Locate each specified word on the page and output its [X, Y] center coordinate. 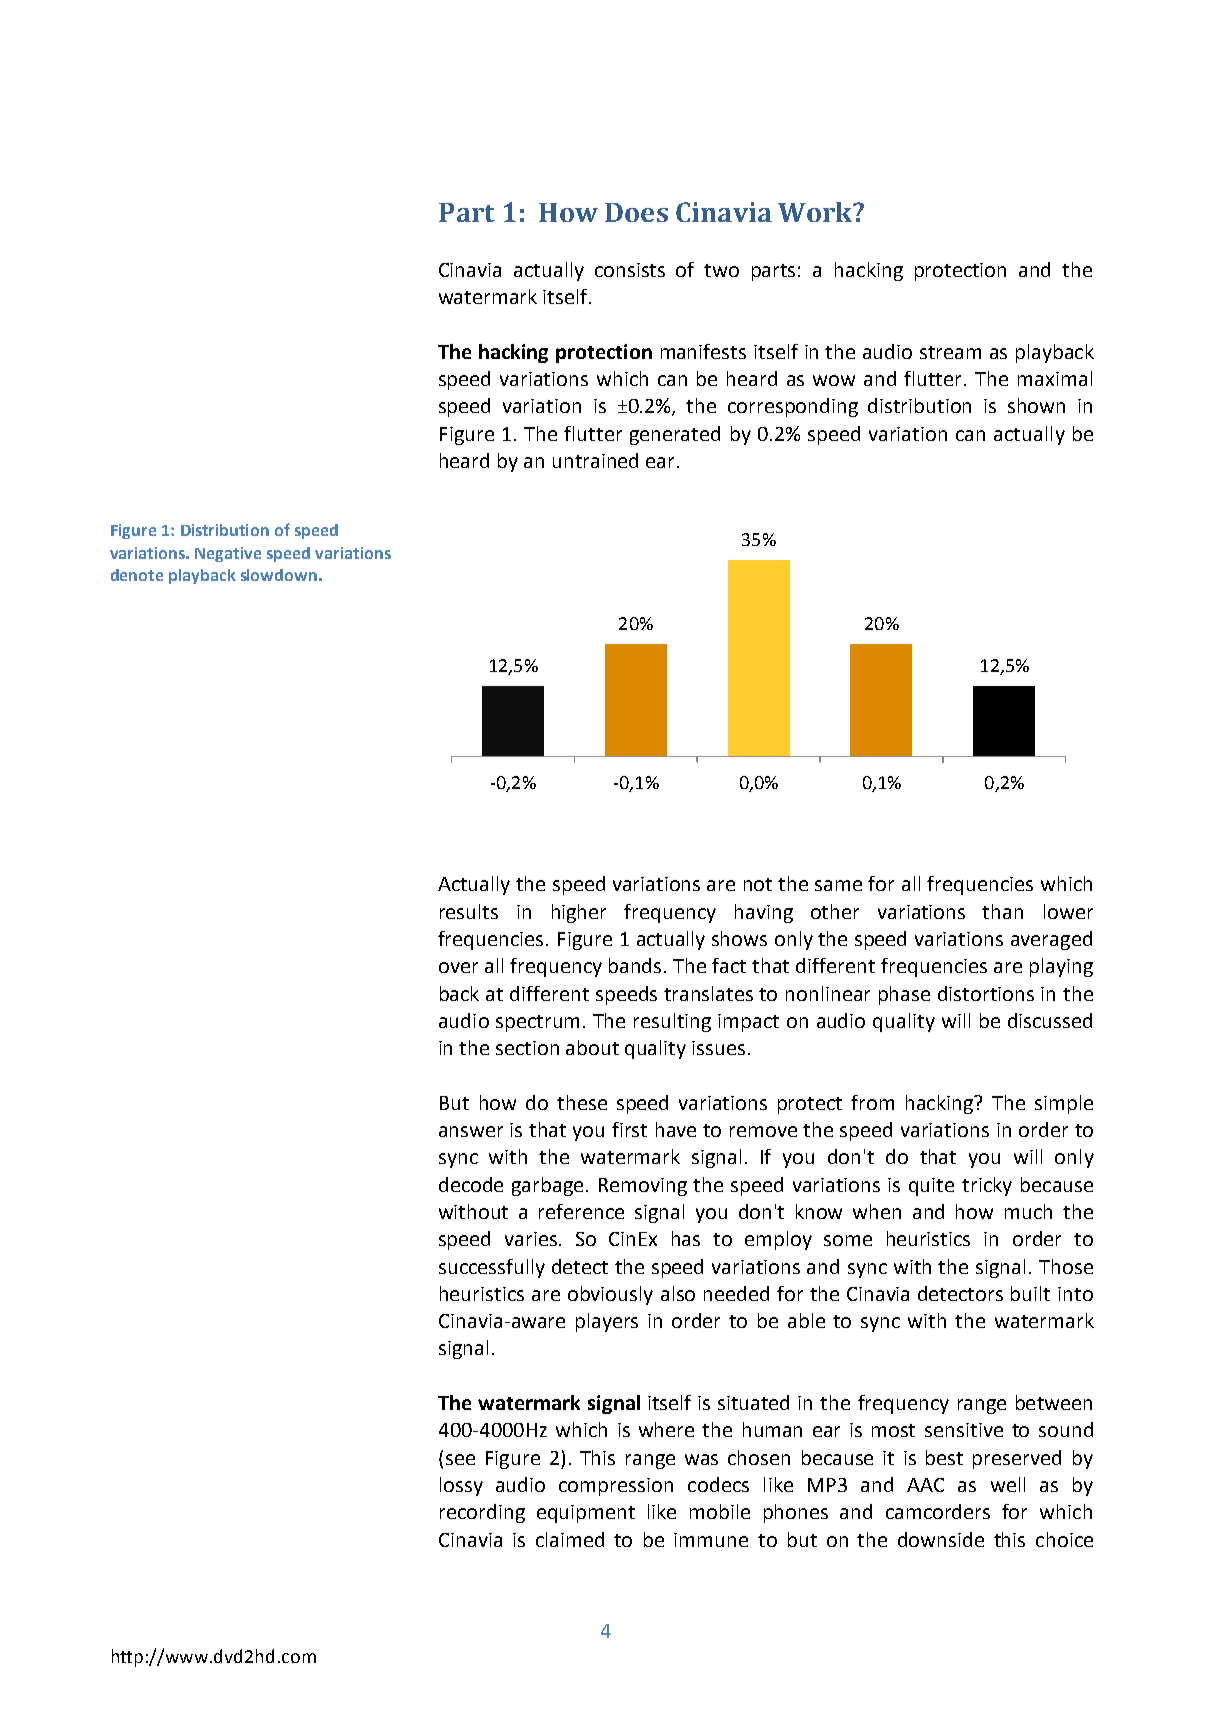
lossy [461, 1486]
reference [581, 1211]
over [458, 967]
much [1028, 1211]
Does [636, 212]
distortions [986, 993]
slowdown [279, 575]
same [838, 885]
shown [1036, 405]
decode [471, 1184]
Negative [228, 554]
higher [579, 913]
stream [950, 352]
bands [637, 965]
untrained [595, 460]
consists [630, 270]
